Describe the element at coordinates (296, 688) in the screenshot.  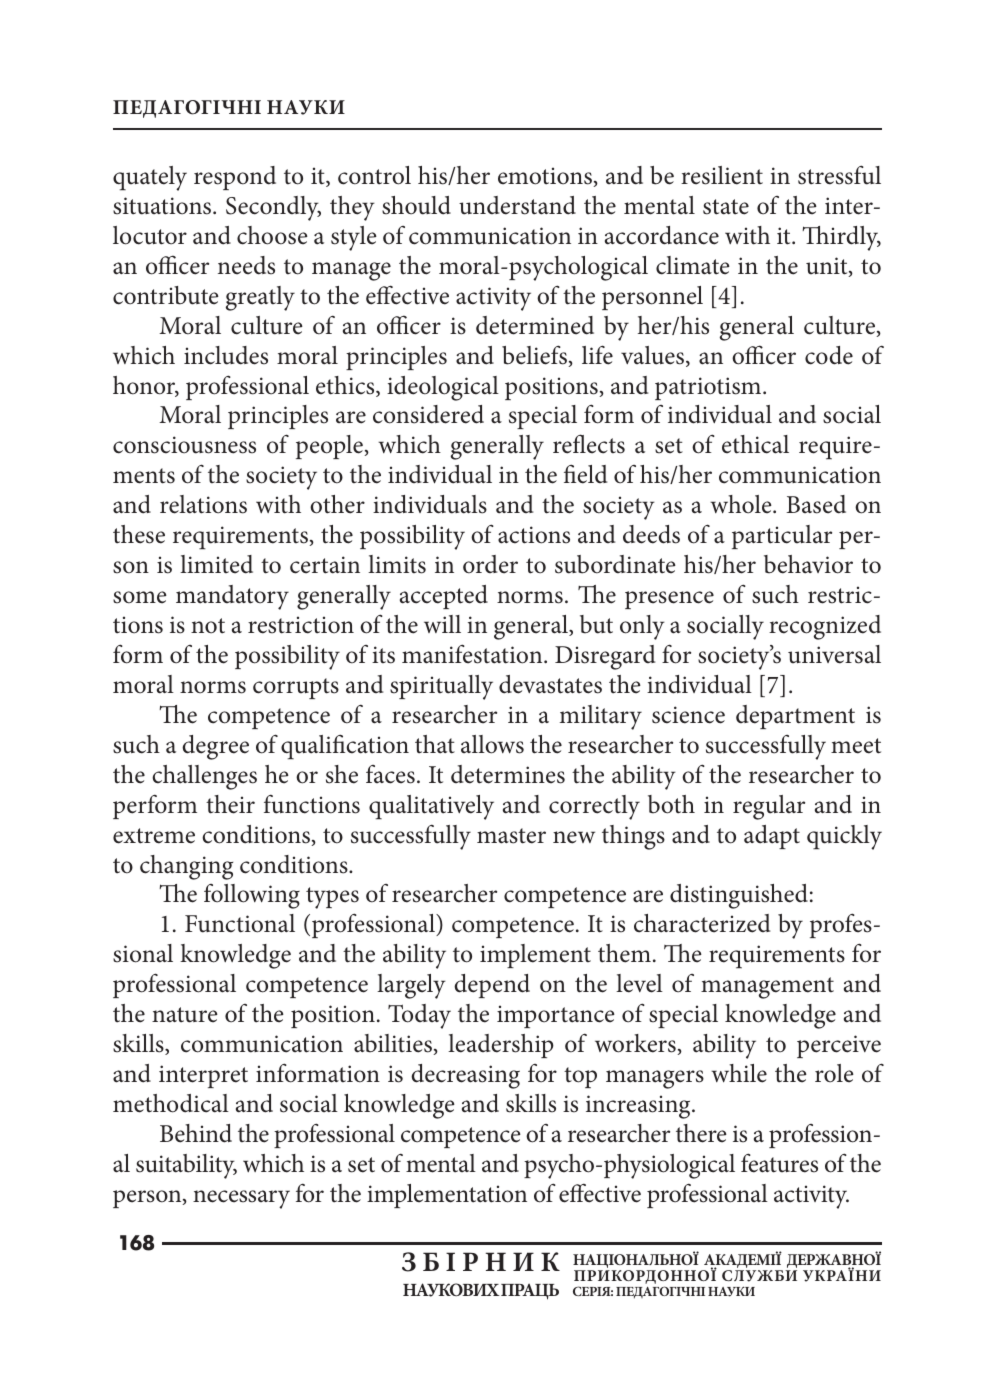
I see `corrupts` at that location.
